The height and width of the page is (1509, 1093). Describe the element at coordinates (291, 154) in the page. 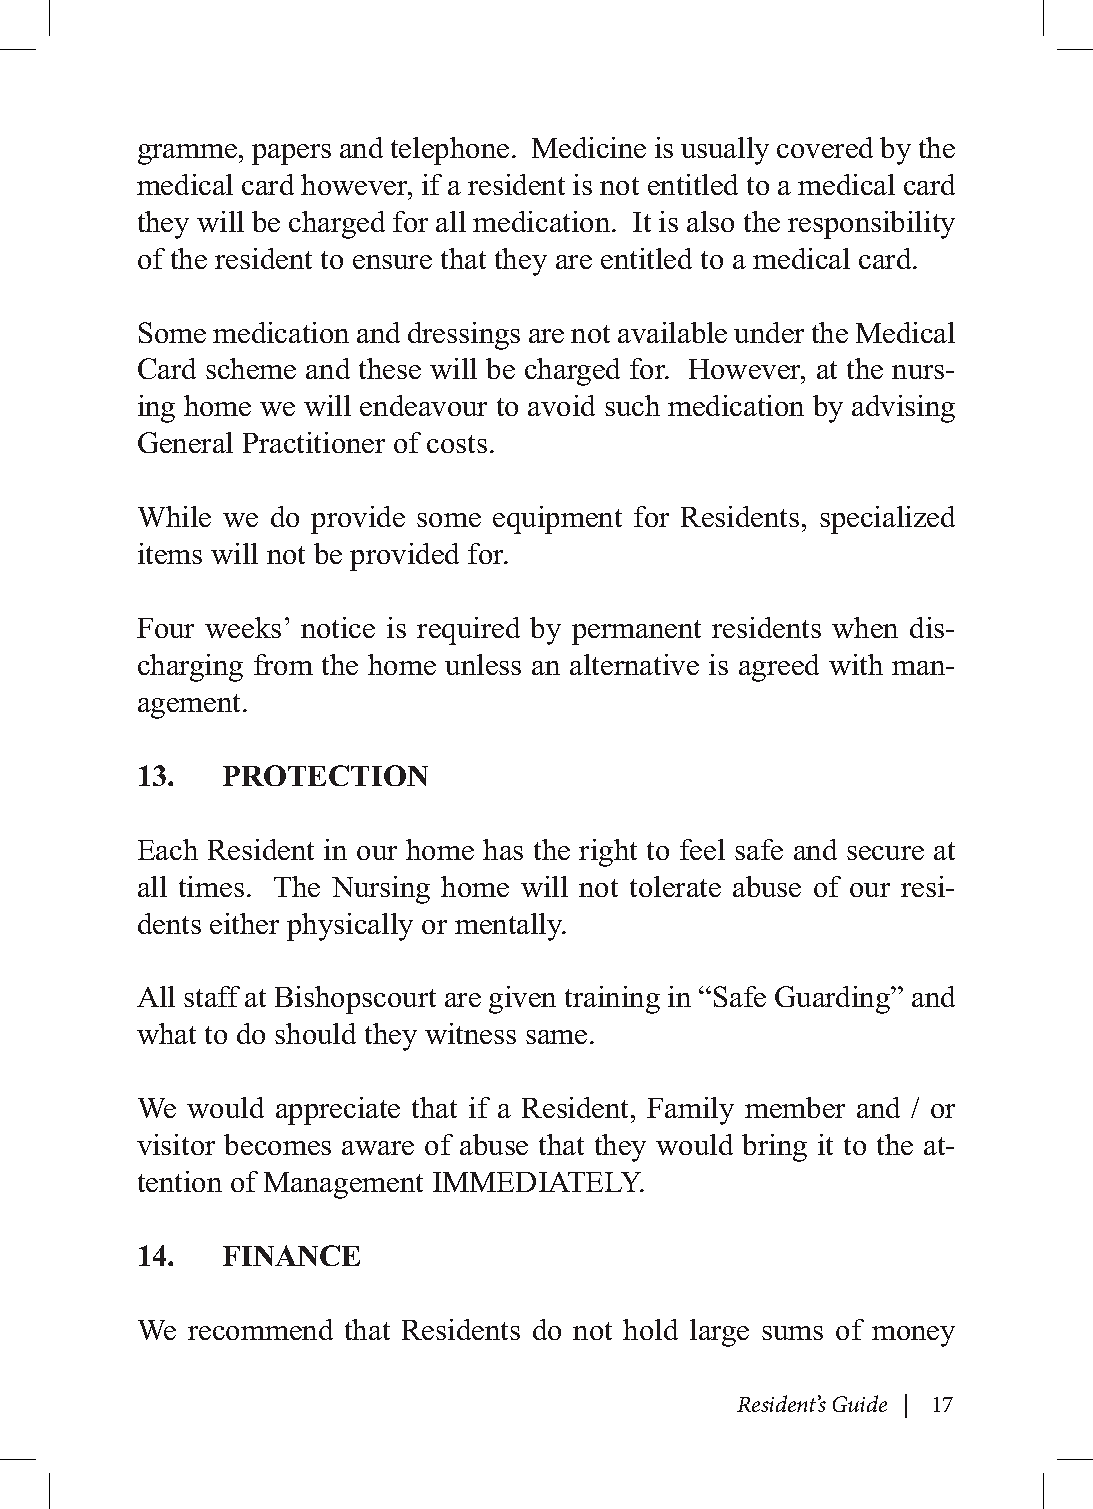

I see `papers` at that location.
